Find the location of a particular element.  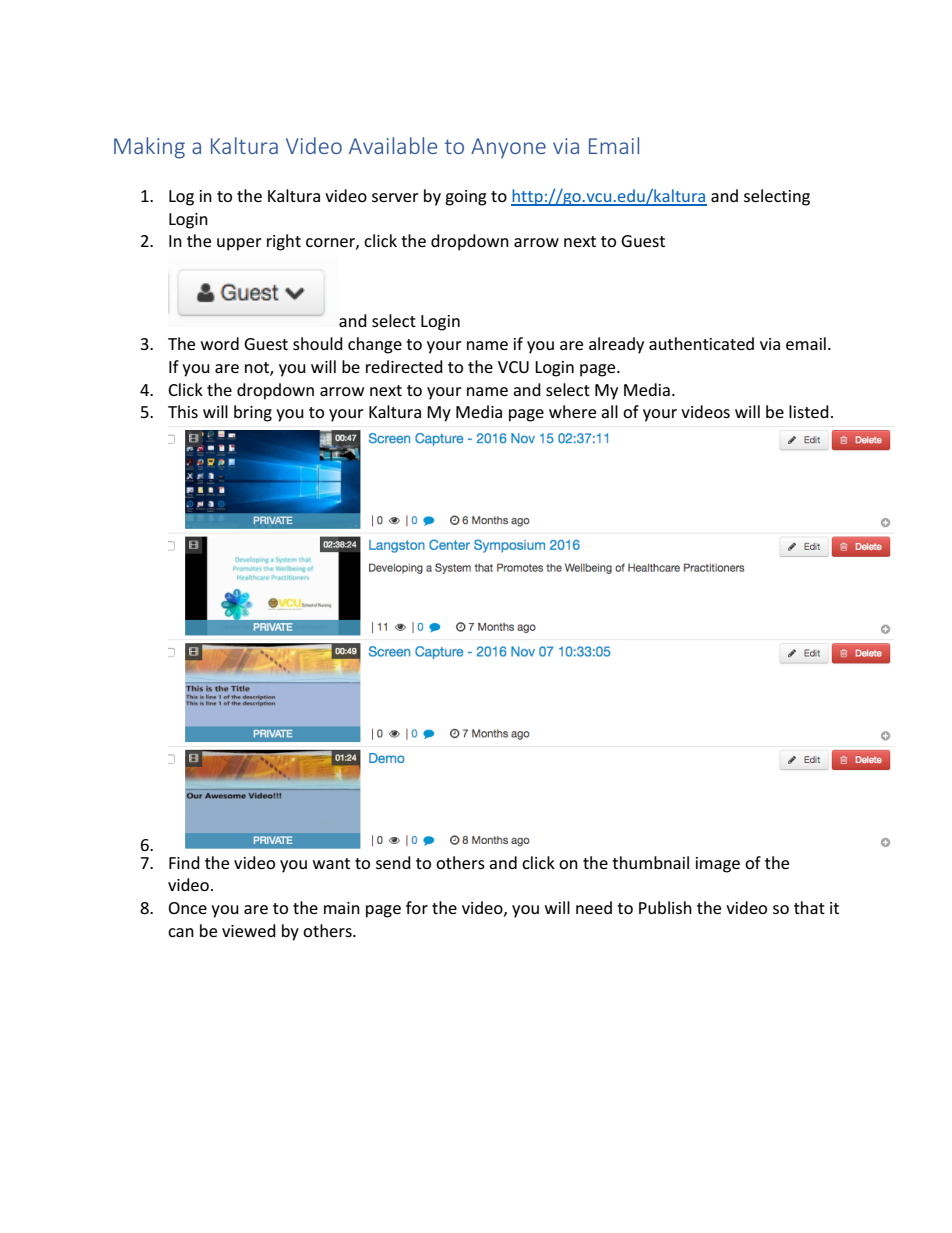

Making is located at coordinates (149, 148).
